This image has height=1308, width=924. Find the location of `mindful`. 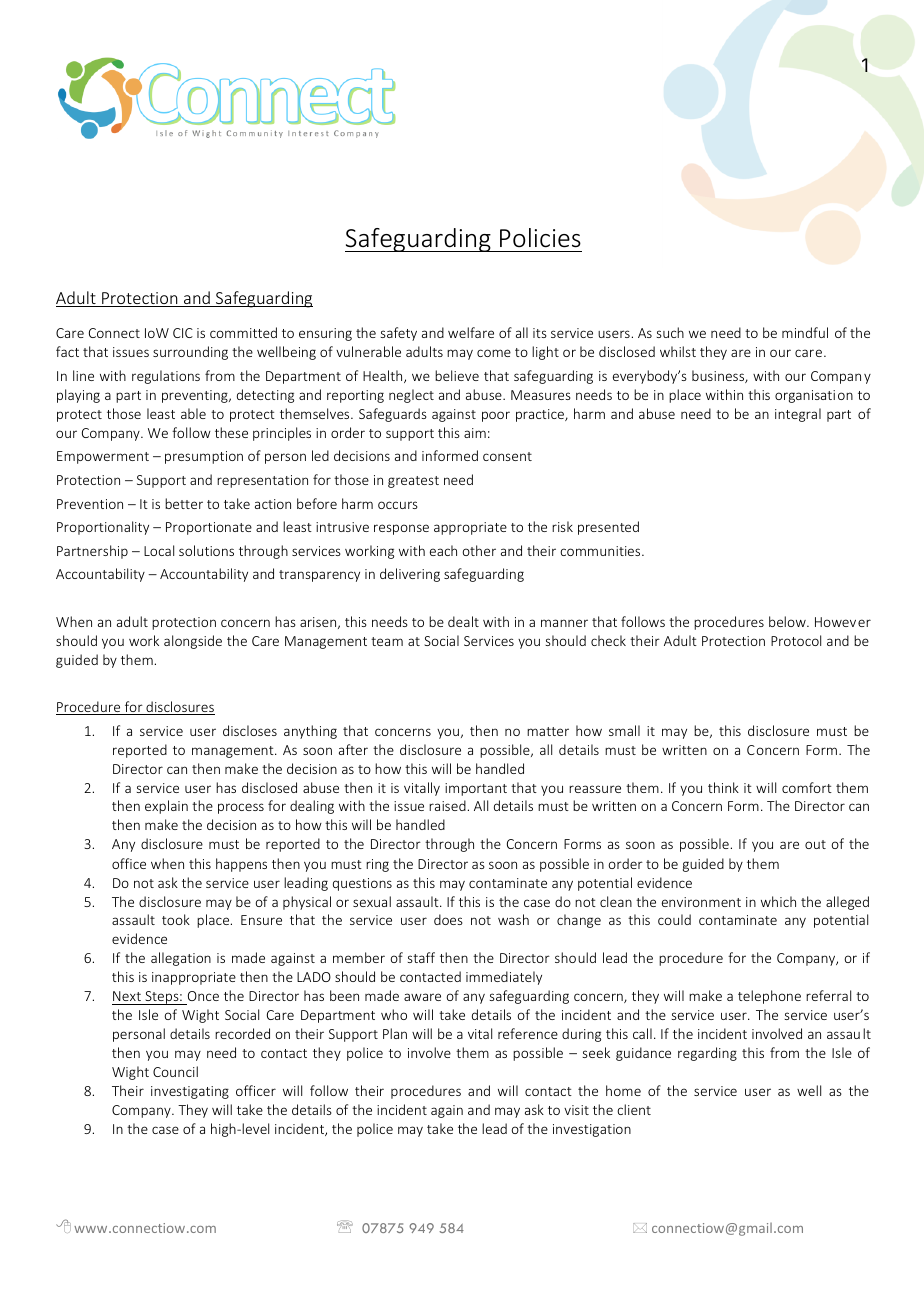

mindful is located at coordinates (805, 332).
